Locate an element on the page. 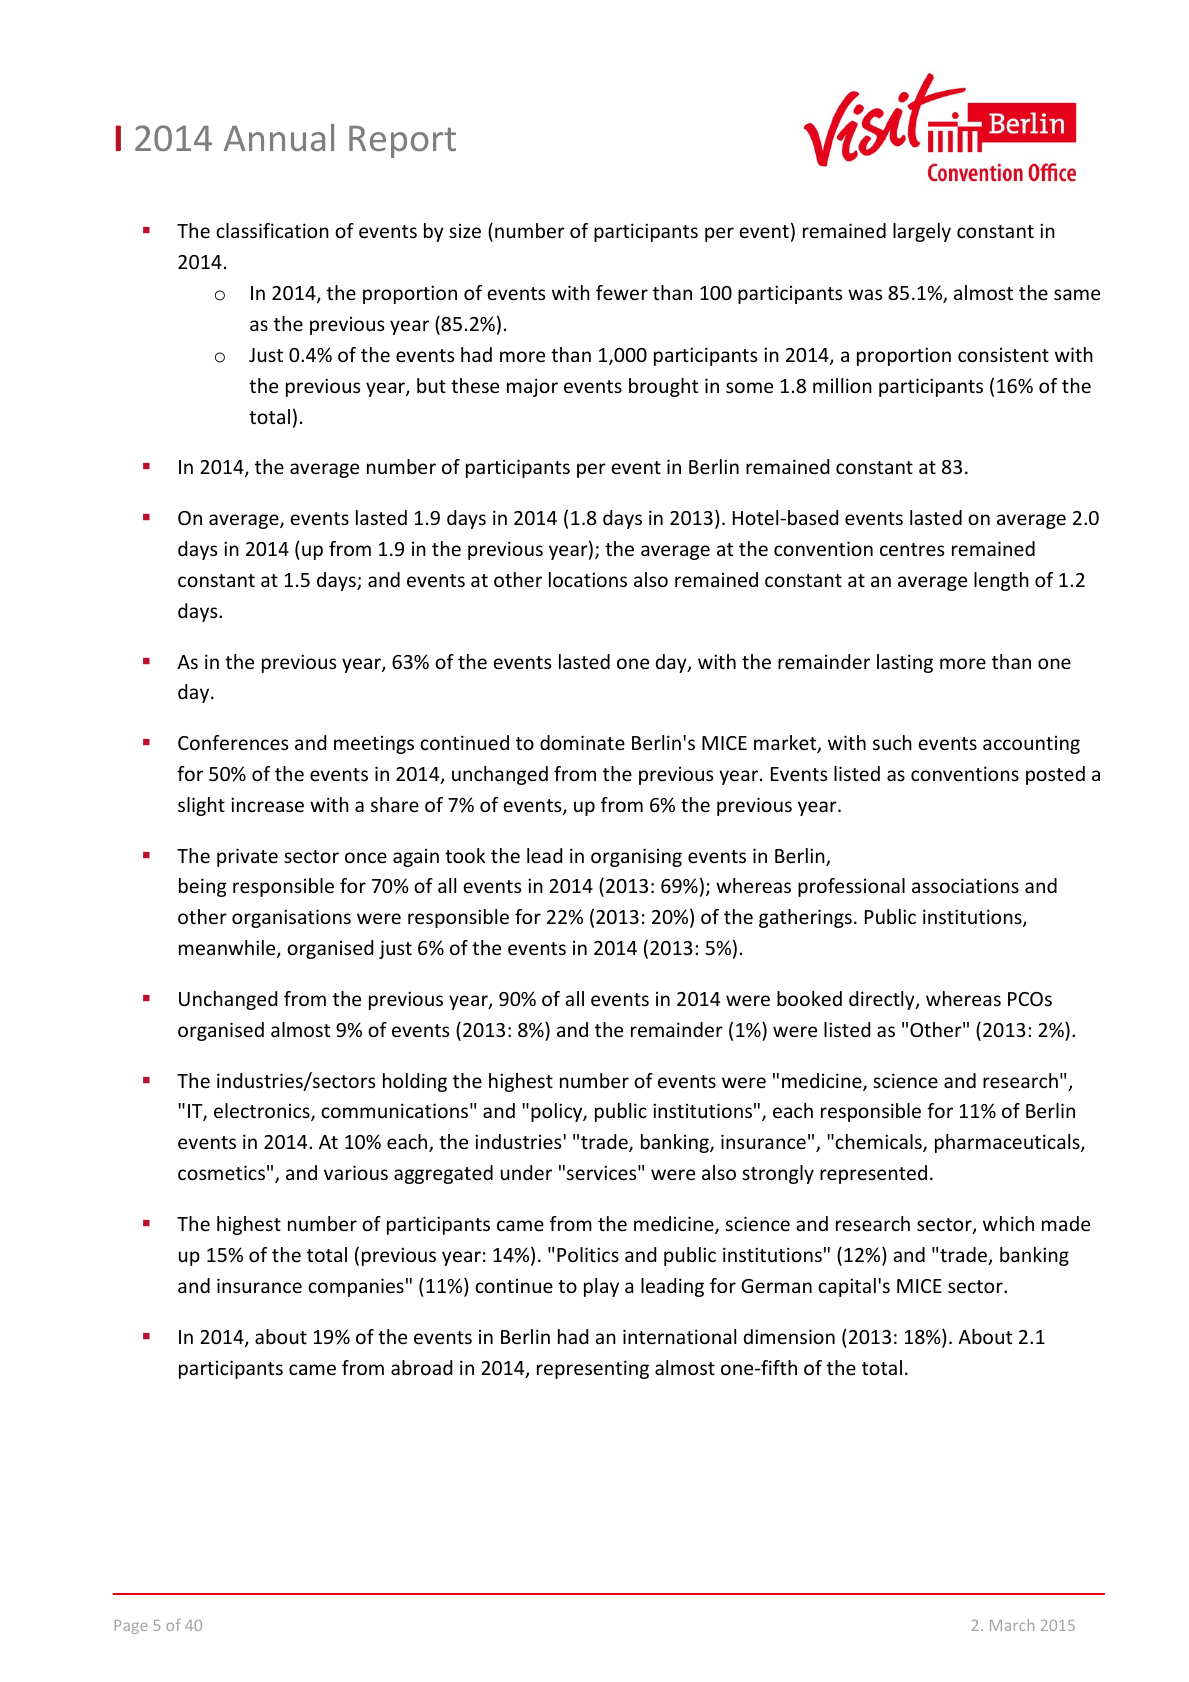 The width and height of the image is (1189, 1682). under is located at coordinates (526, 1172).
